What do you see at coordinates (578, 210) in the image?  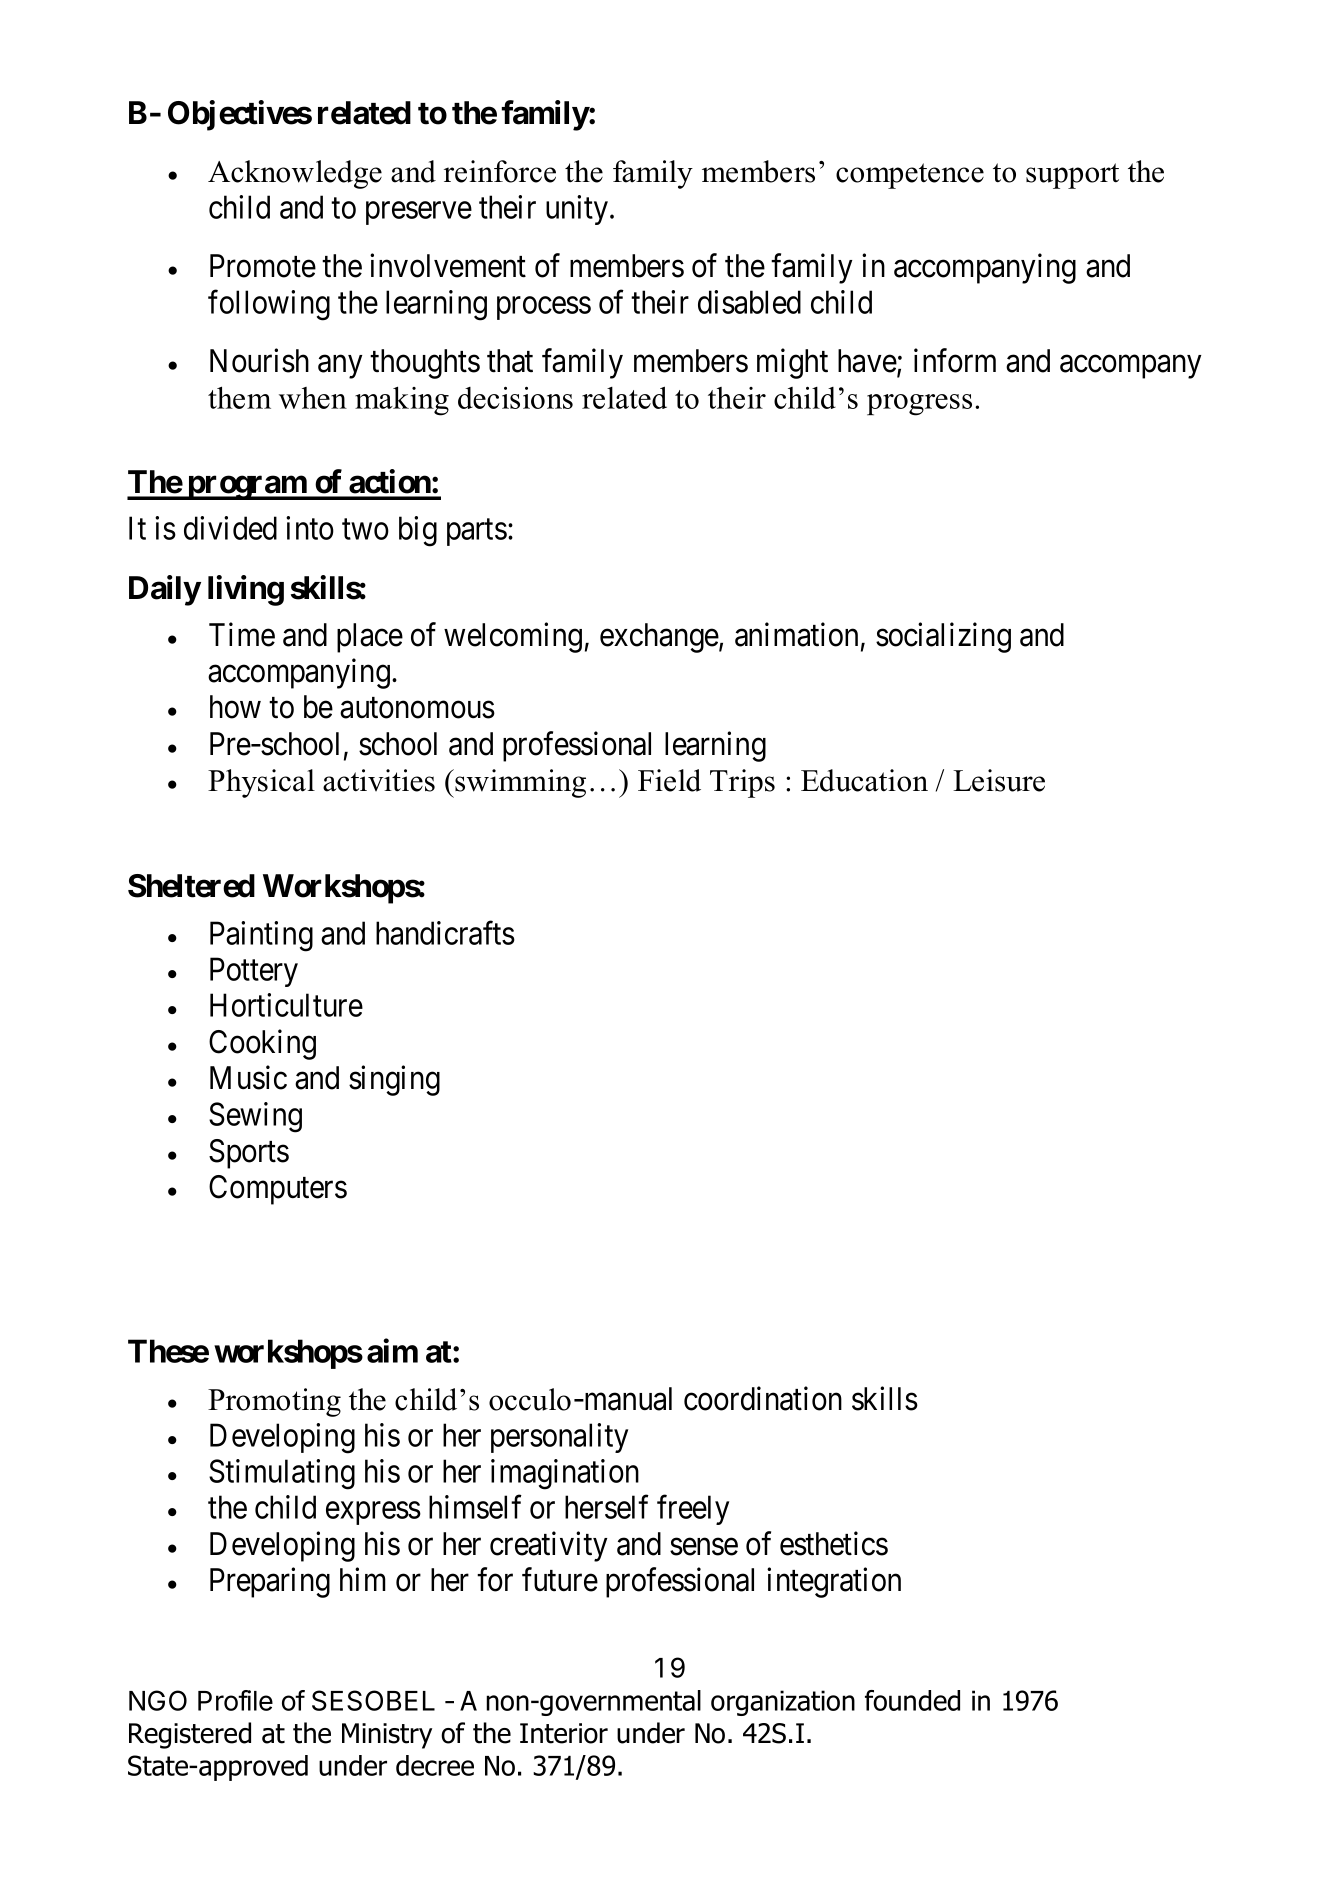 I see `unity` at bounding box center [578, 210].
